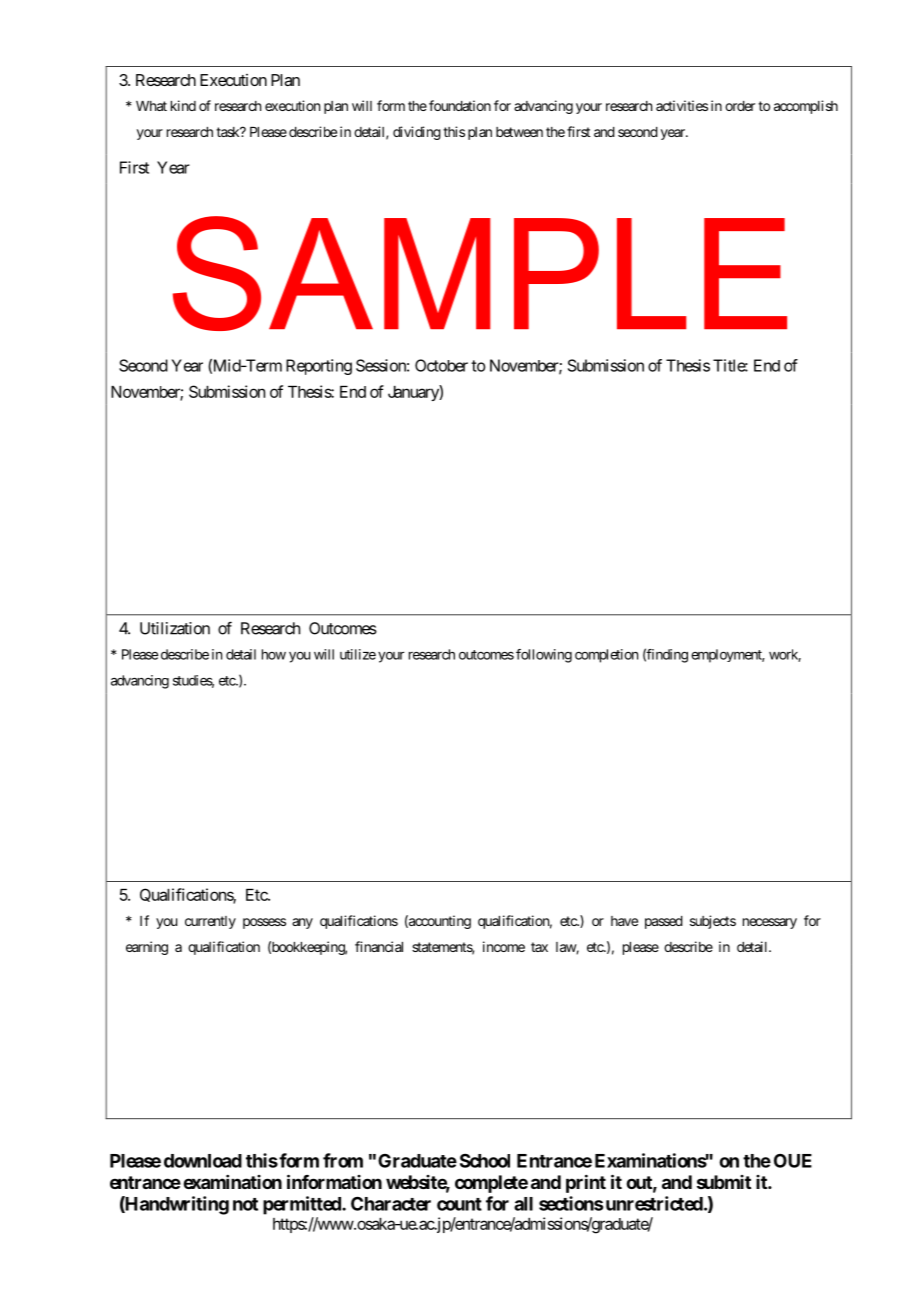 The width and height of the screenshot is (924, 1308). I want to click on completion, so click(606, 656).
